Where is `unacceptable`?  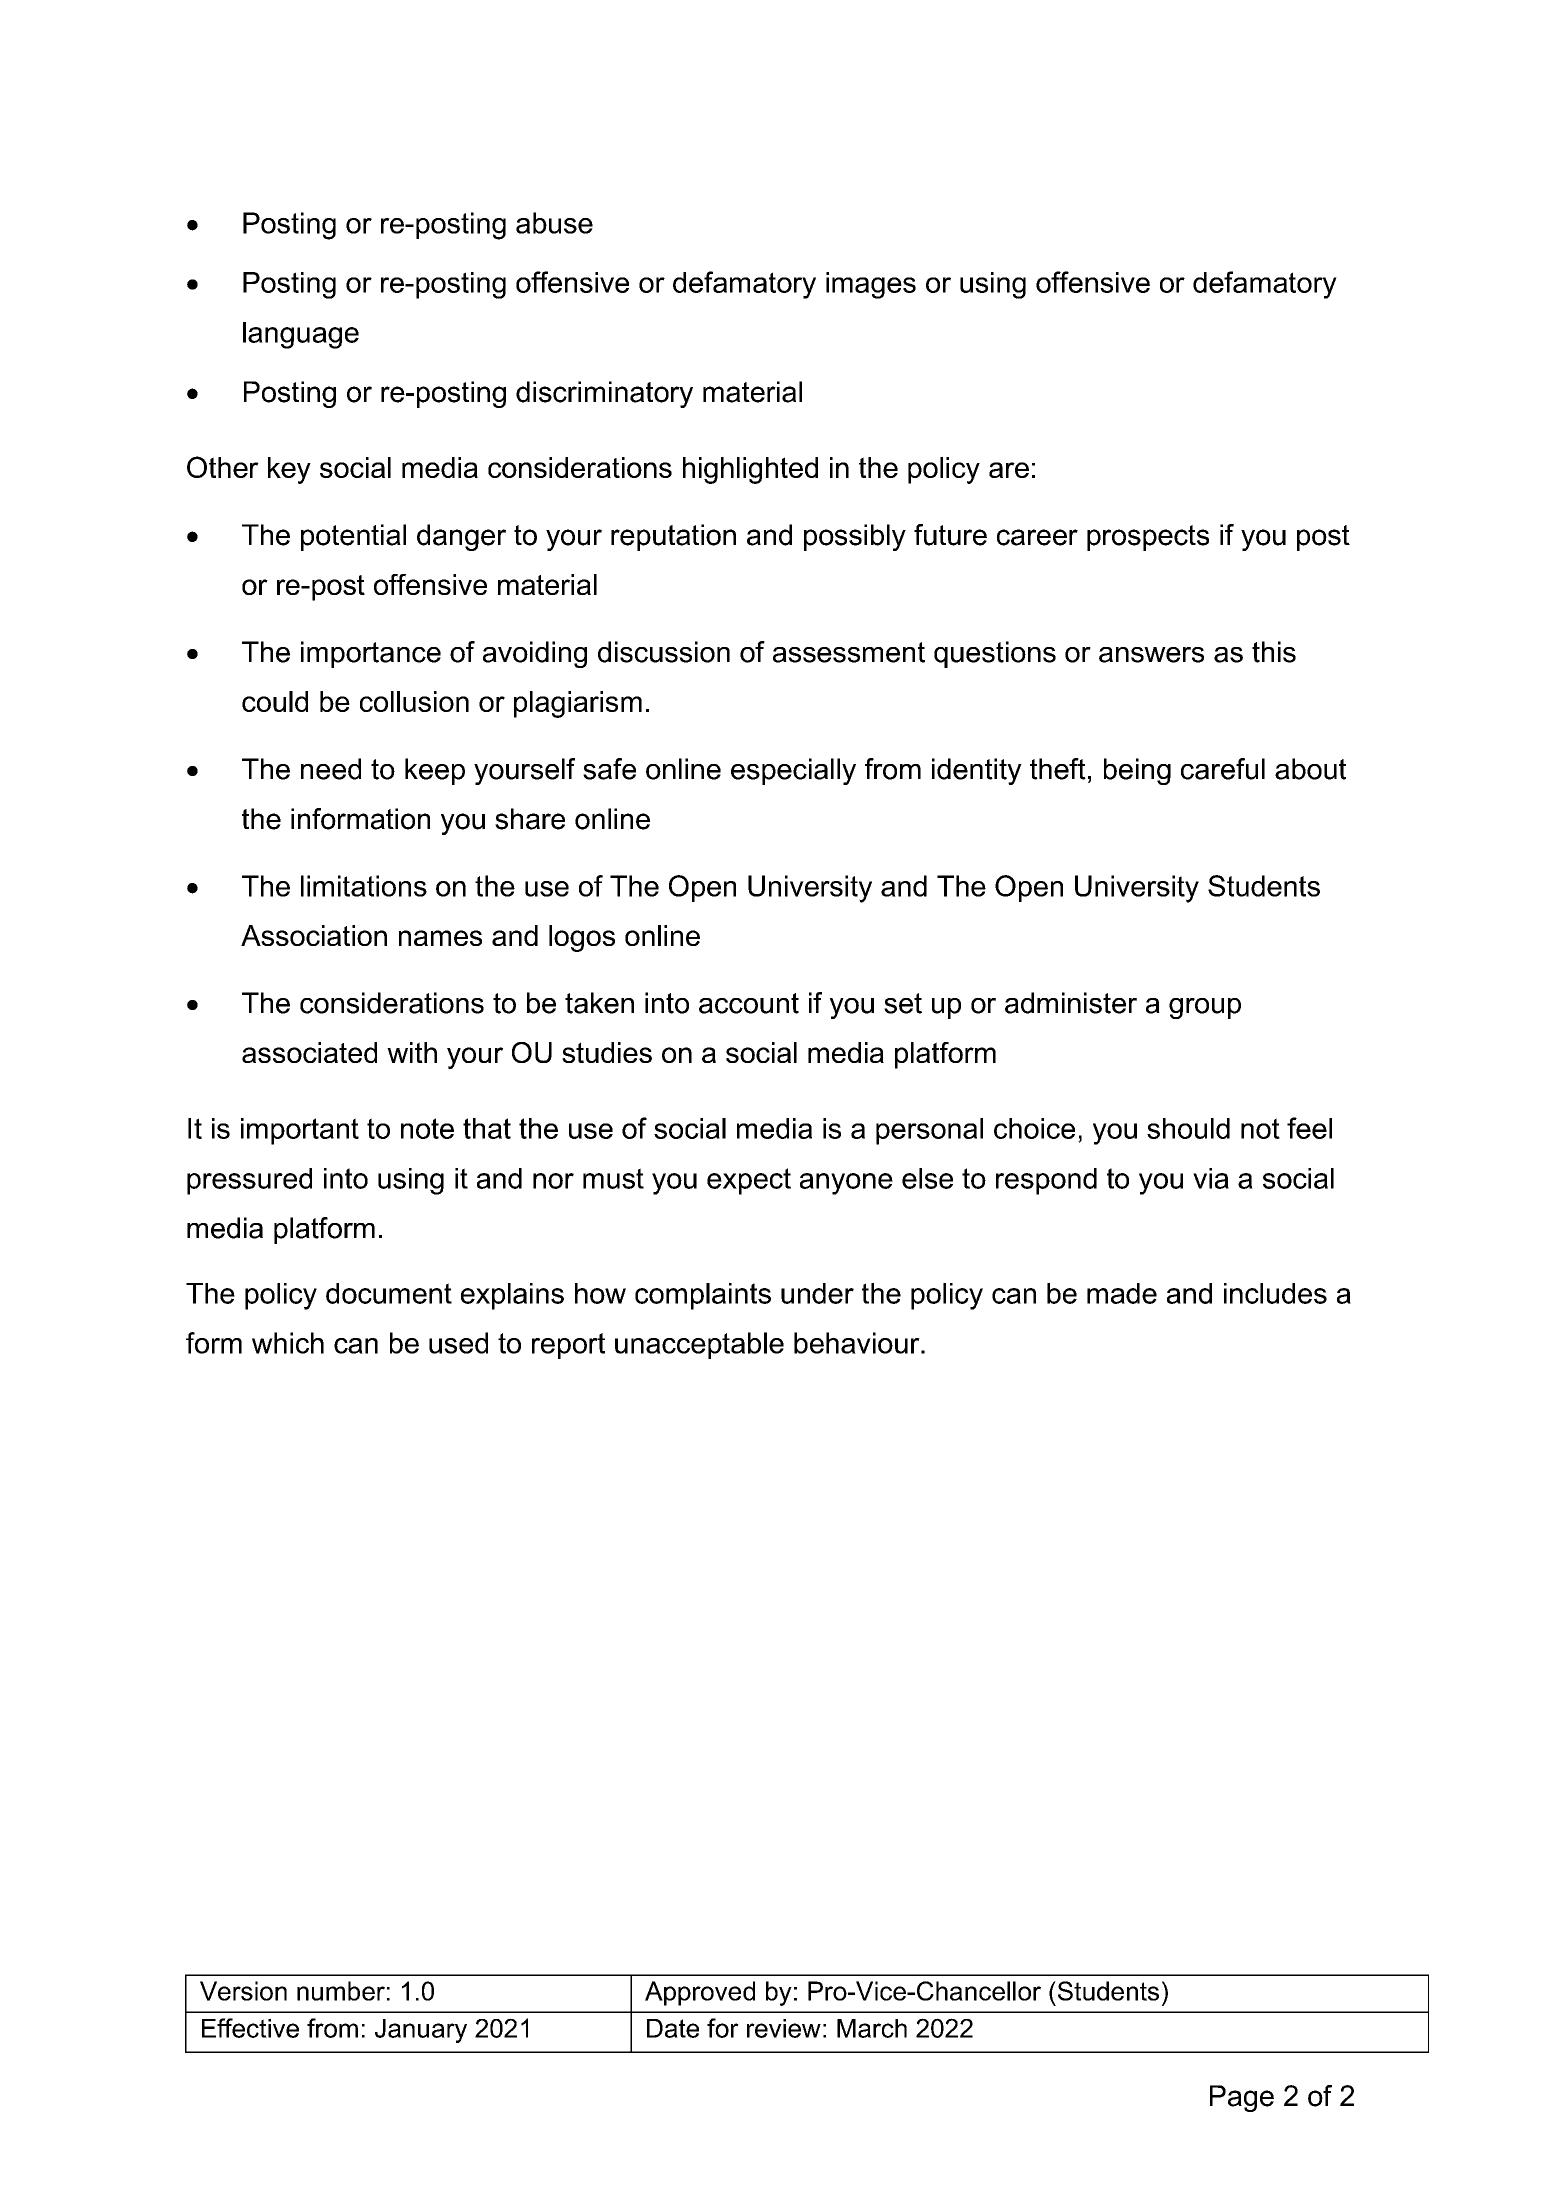 unacceptable is located at coordinates (699, 1345).
